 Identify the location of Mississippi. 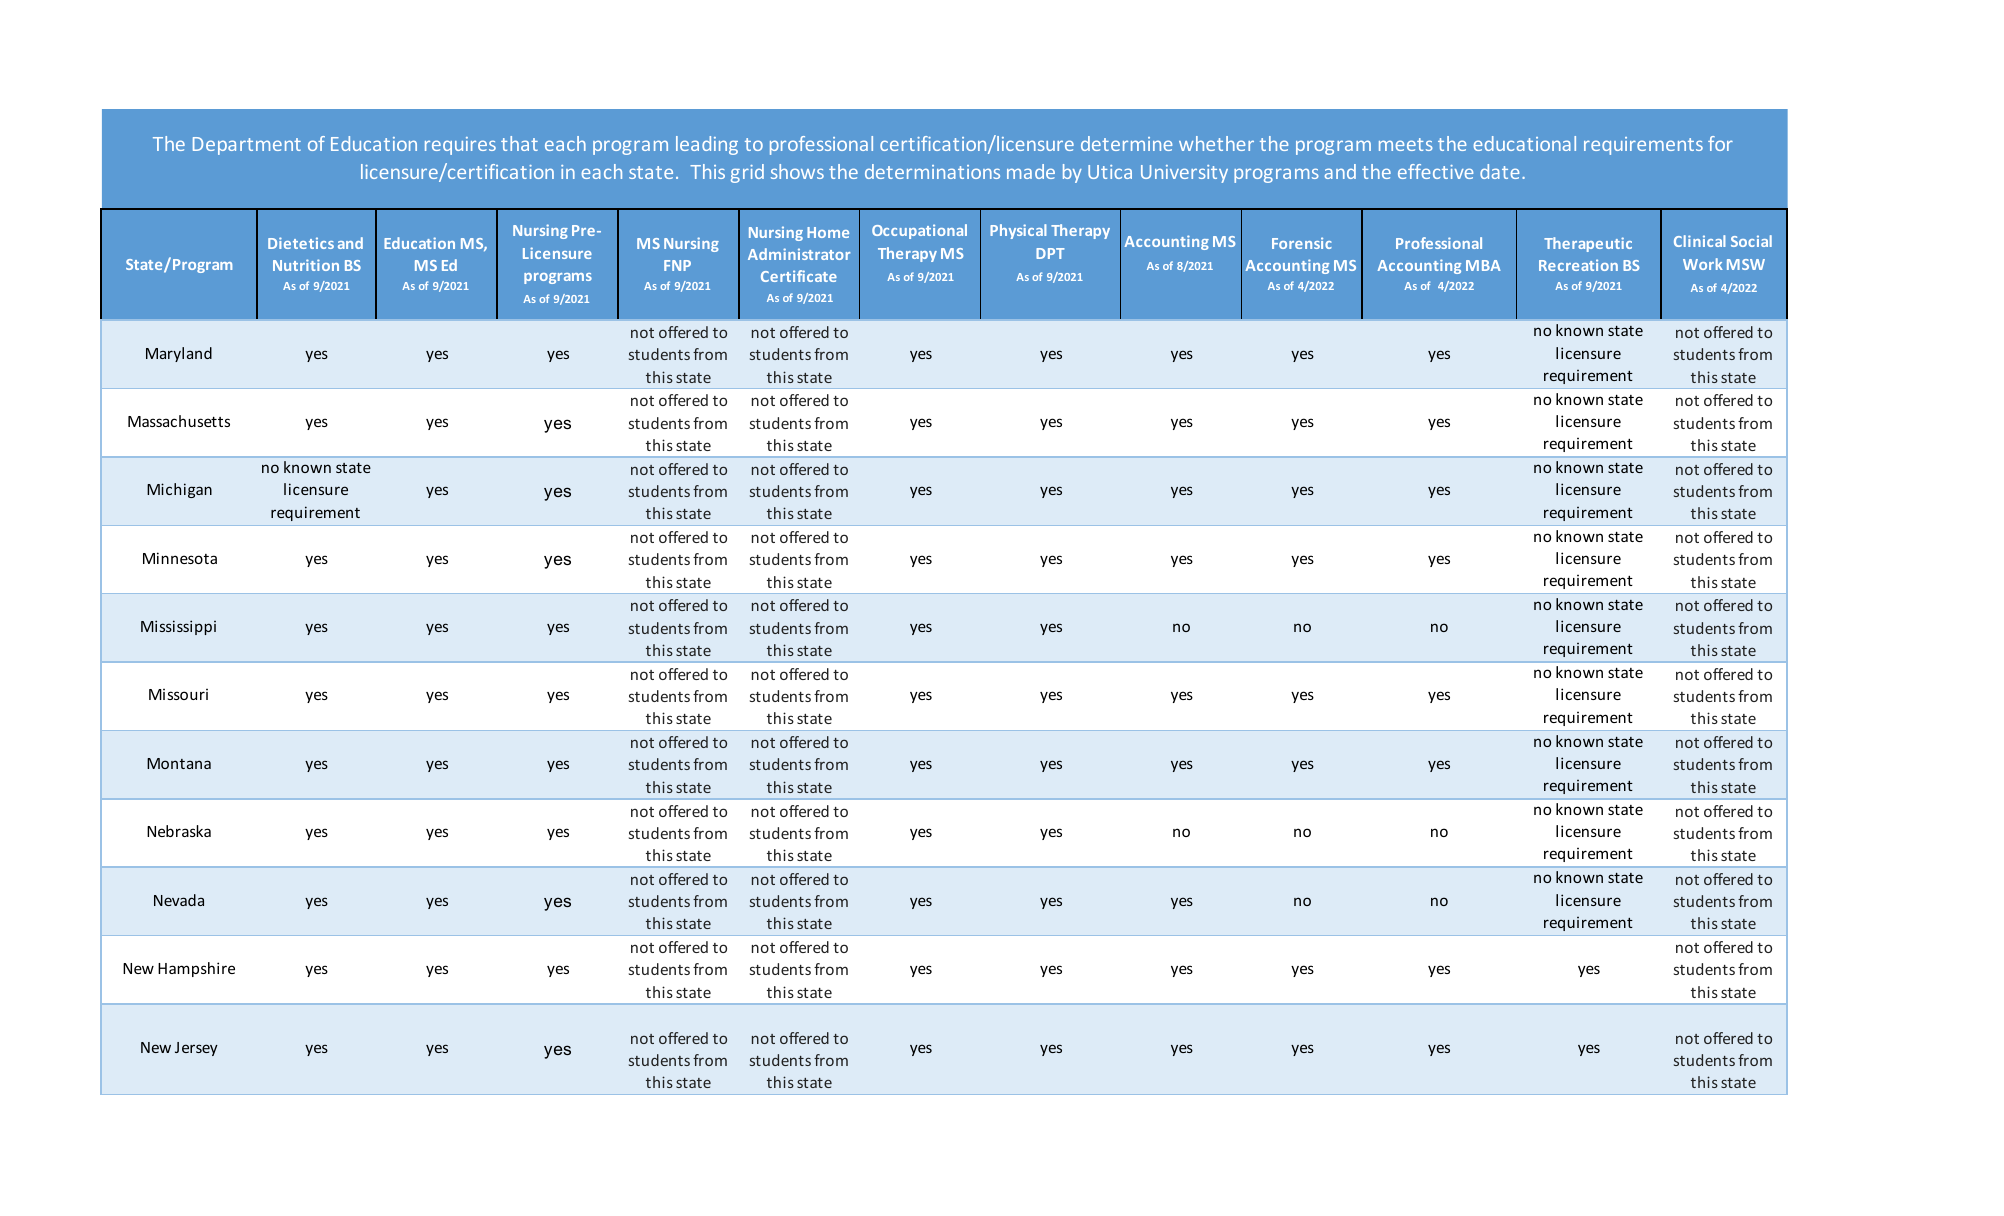
(178, 627).
